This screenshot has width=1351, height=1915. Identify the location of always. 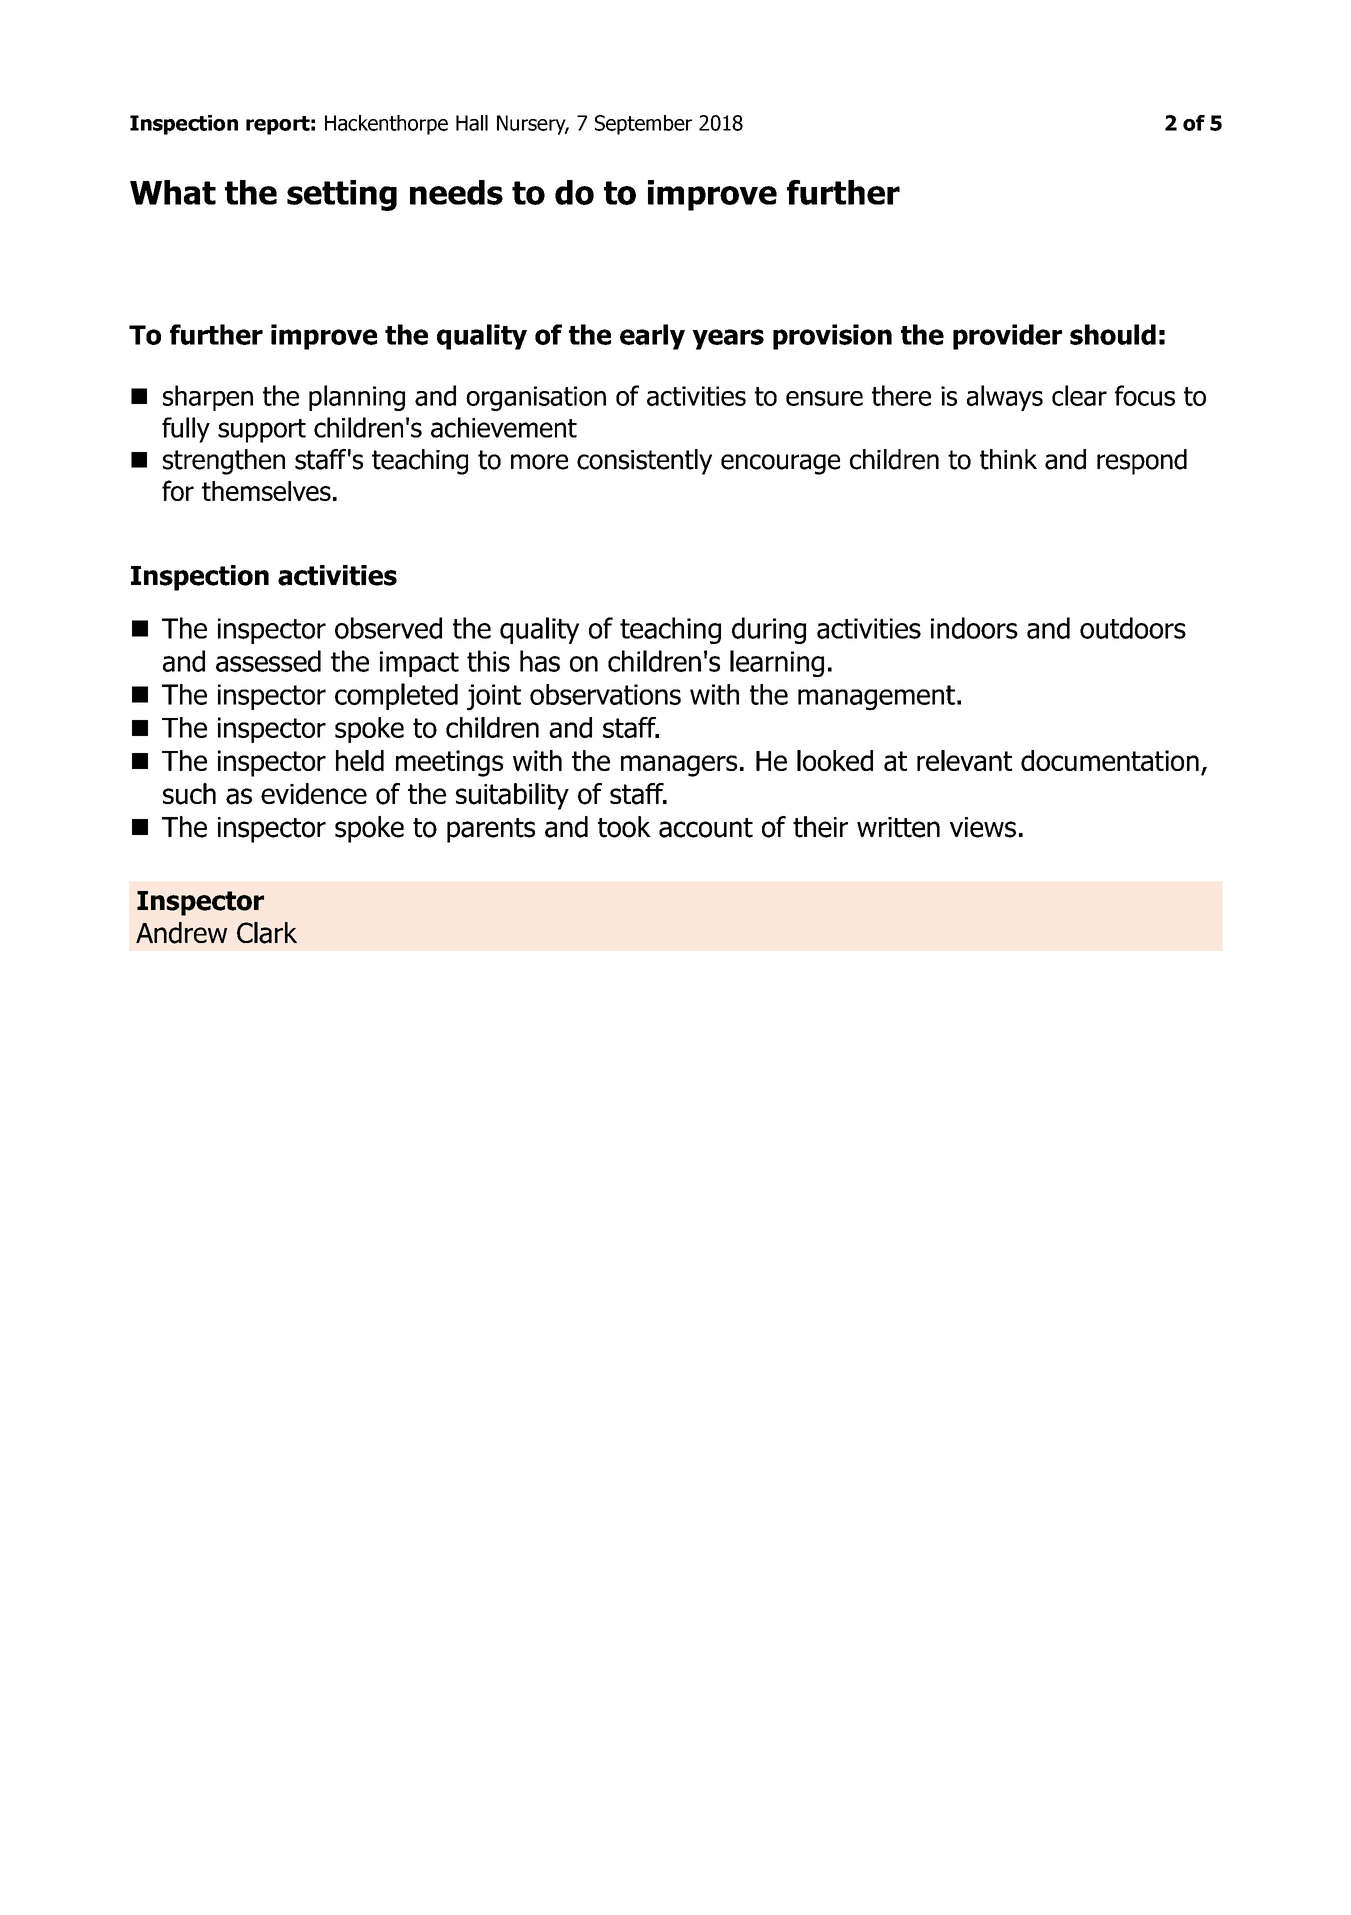
(1005, 398).
